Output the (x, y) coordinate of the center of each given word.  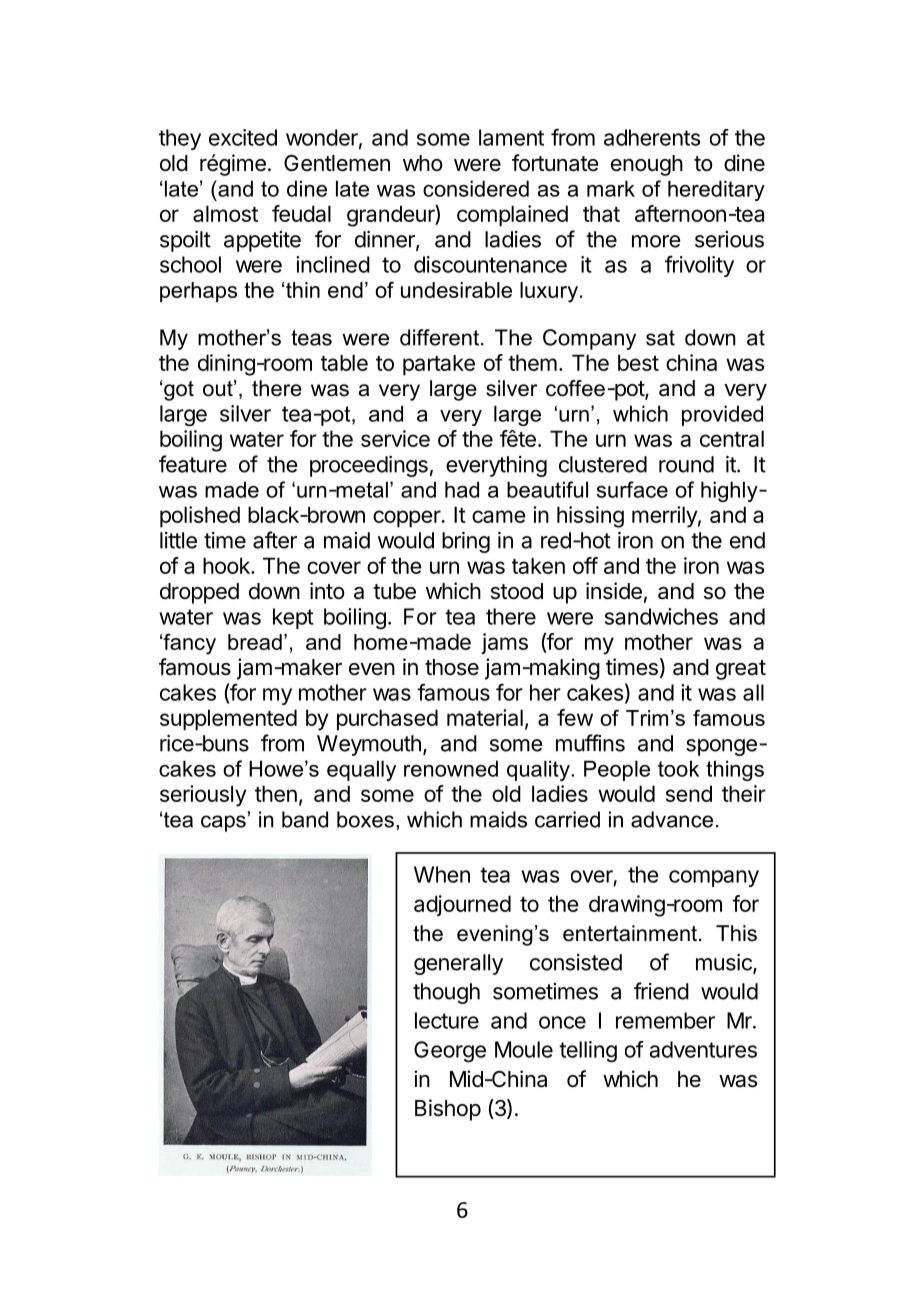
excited (243, 137)
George (450, 1052)
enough (647, 165)
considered (476, 188)
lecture (447, 1020)
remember (665, 1020)
